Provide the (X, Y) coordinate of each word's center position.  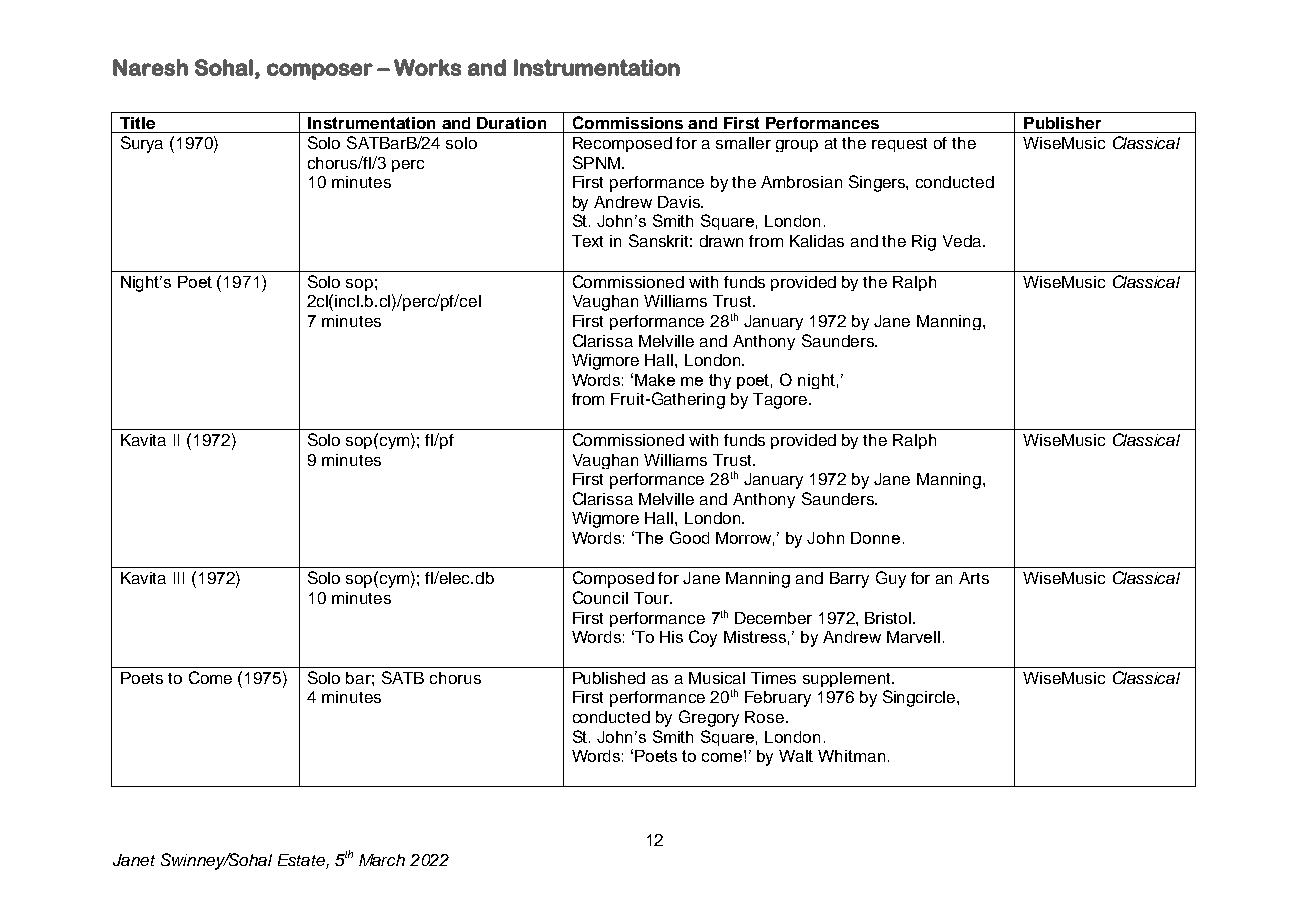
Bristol (889, 618)
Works (427, 67)
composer (320, 71)
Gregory (709, 718)
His (671, 637)
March (382, 860)
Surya (142, 144)
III (179, 578)
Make (655, 380)
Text (587, 241)
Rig (924, 243)
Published (609, 678)
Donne (875, 538)
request (899, 145)
